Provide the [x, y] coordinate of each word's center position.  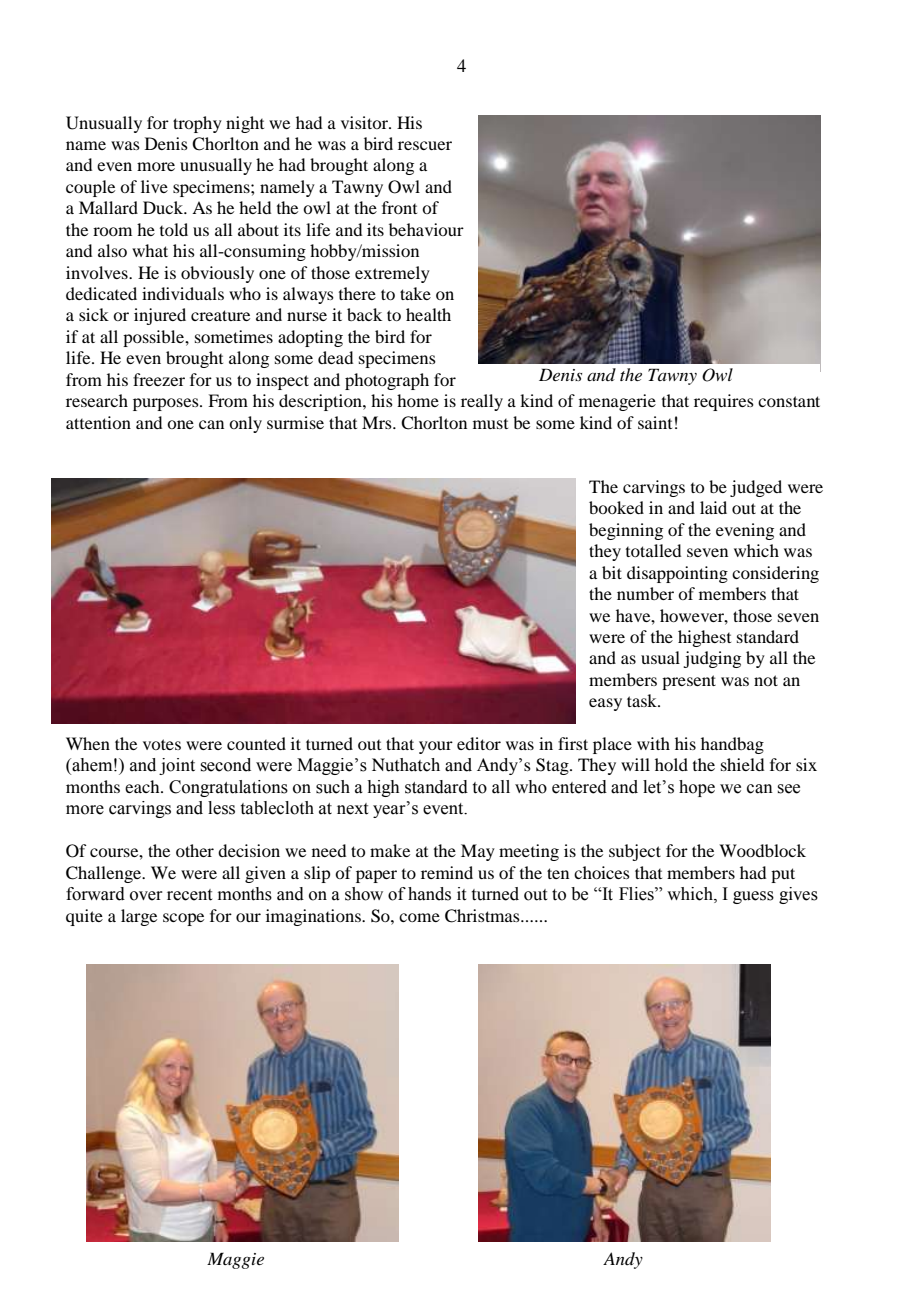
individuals [183, 293]
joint [177, 766]
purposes [167, 404]
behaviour [426, 229]
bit [612, 572]
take [415, 293]
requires [724, 402]
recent [189, 895]
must [490, 424]
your [436, 747]
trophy [197, 124]
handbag [732, 745]
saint [655, 422]
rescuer [425, 145]
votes [162, 744]
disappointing [677, 574]
